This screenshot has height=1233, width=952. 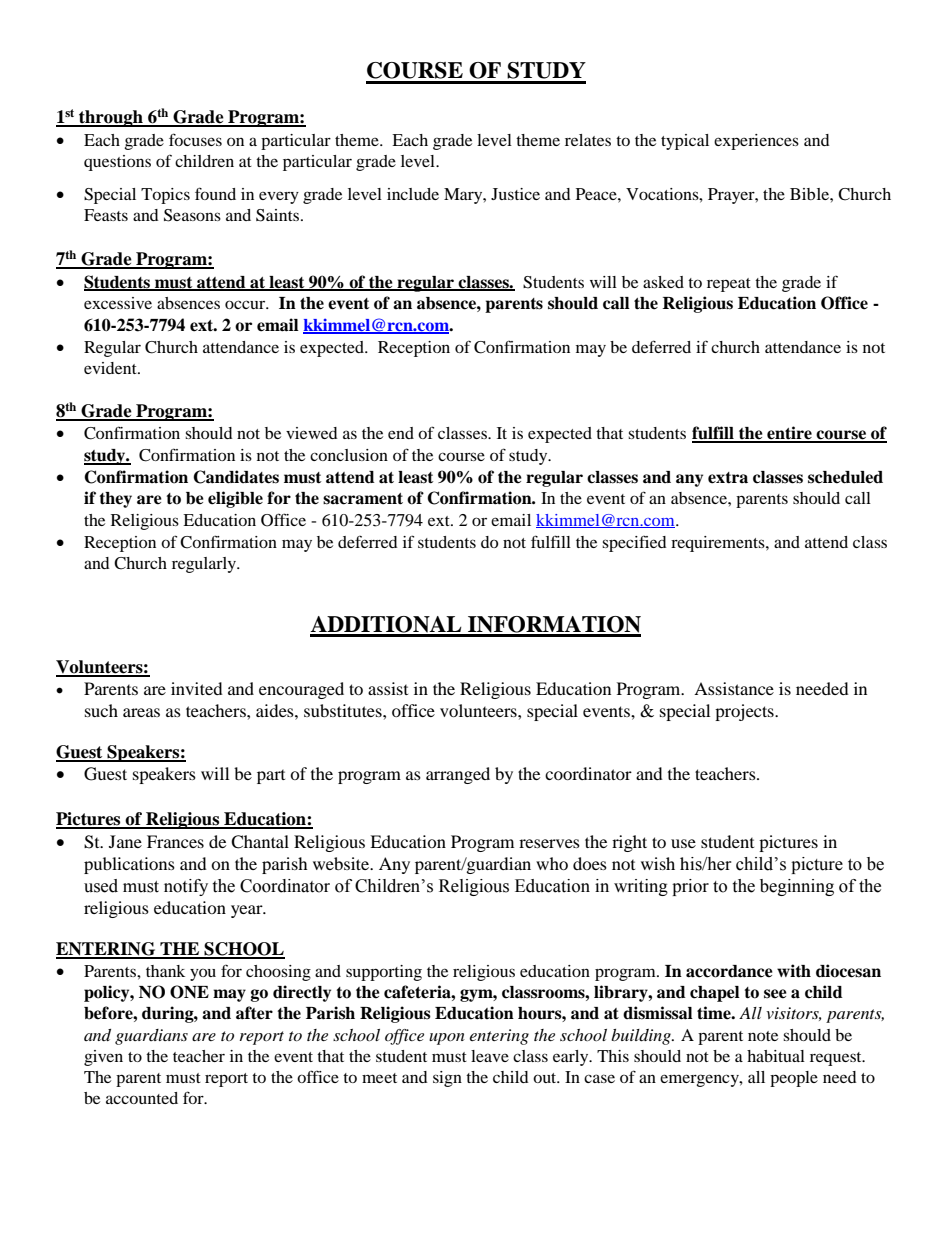 I want to click on accounted, so click(x=142, y=1098).
